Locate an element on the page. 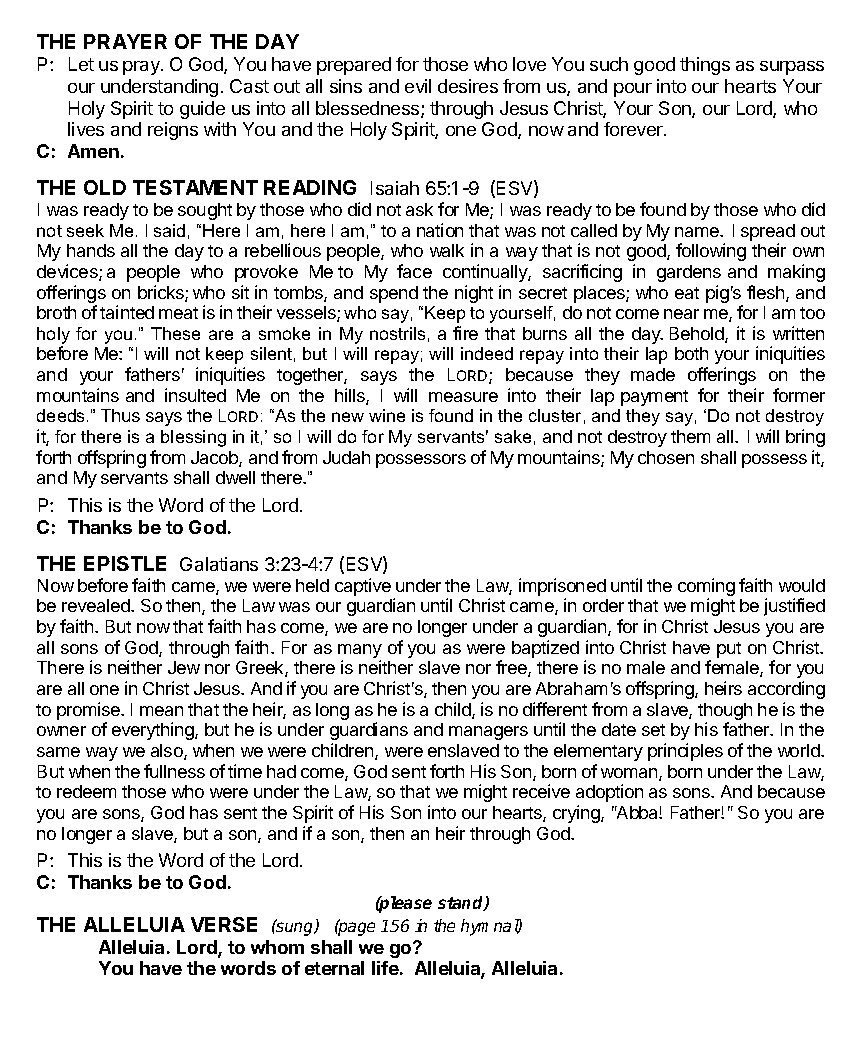 This page has height=1047, width=862. eternal is located at coordinates (334, 968).
